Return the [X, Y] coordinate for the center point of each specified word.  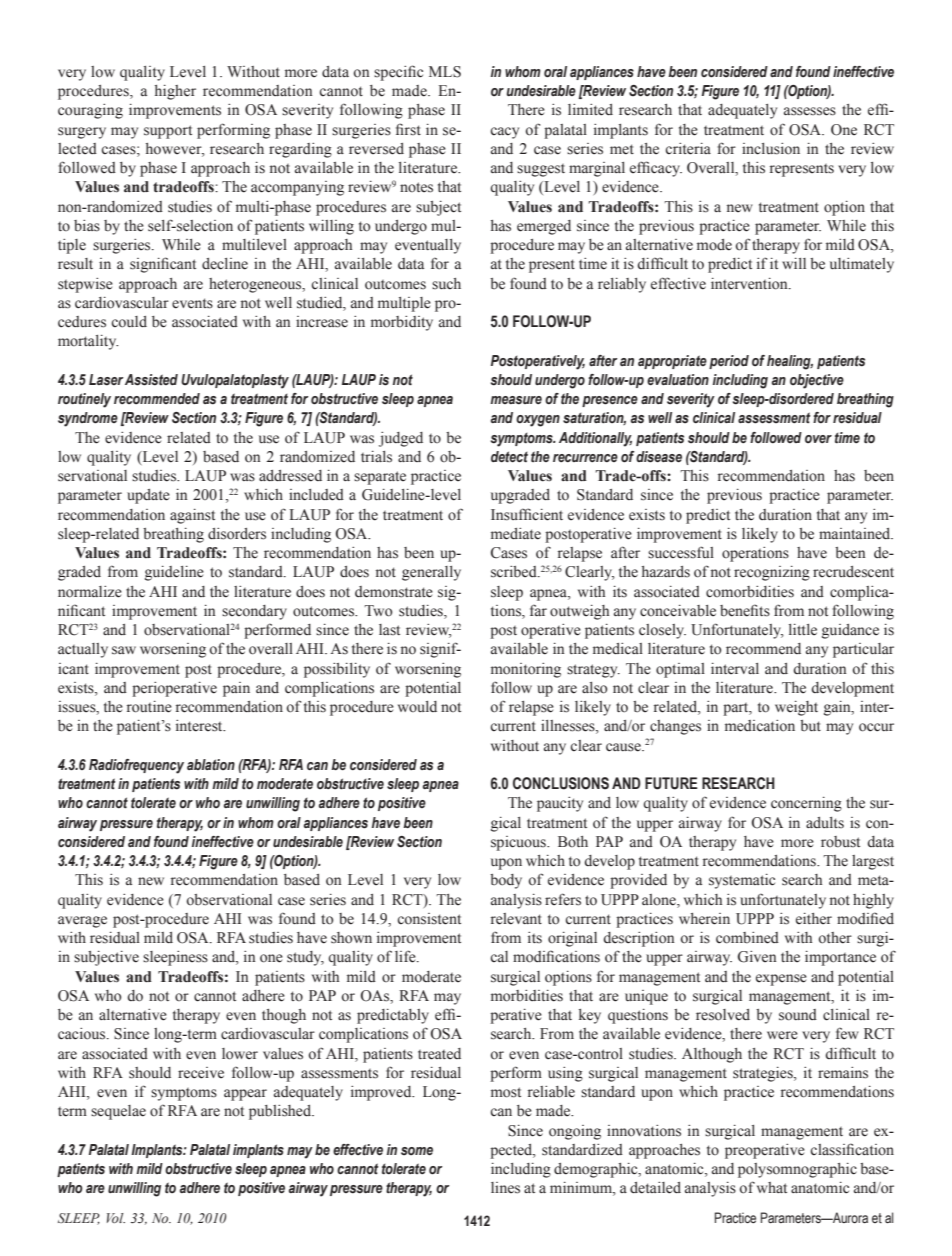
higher [175, 92]
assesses [810, 111]
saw [124, 650]
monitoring [526, 670]
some [417, 1151]
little [803, 629]
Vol [116, 1218]
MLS [445, 72]
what [772, 1187]
